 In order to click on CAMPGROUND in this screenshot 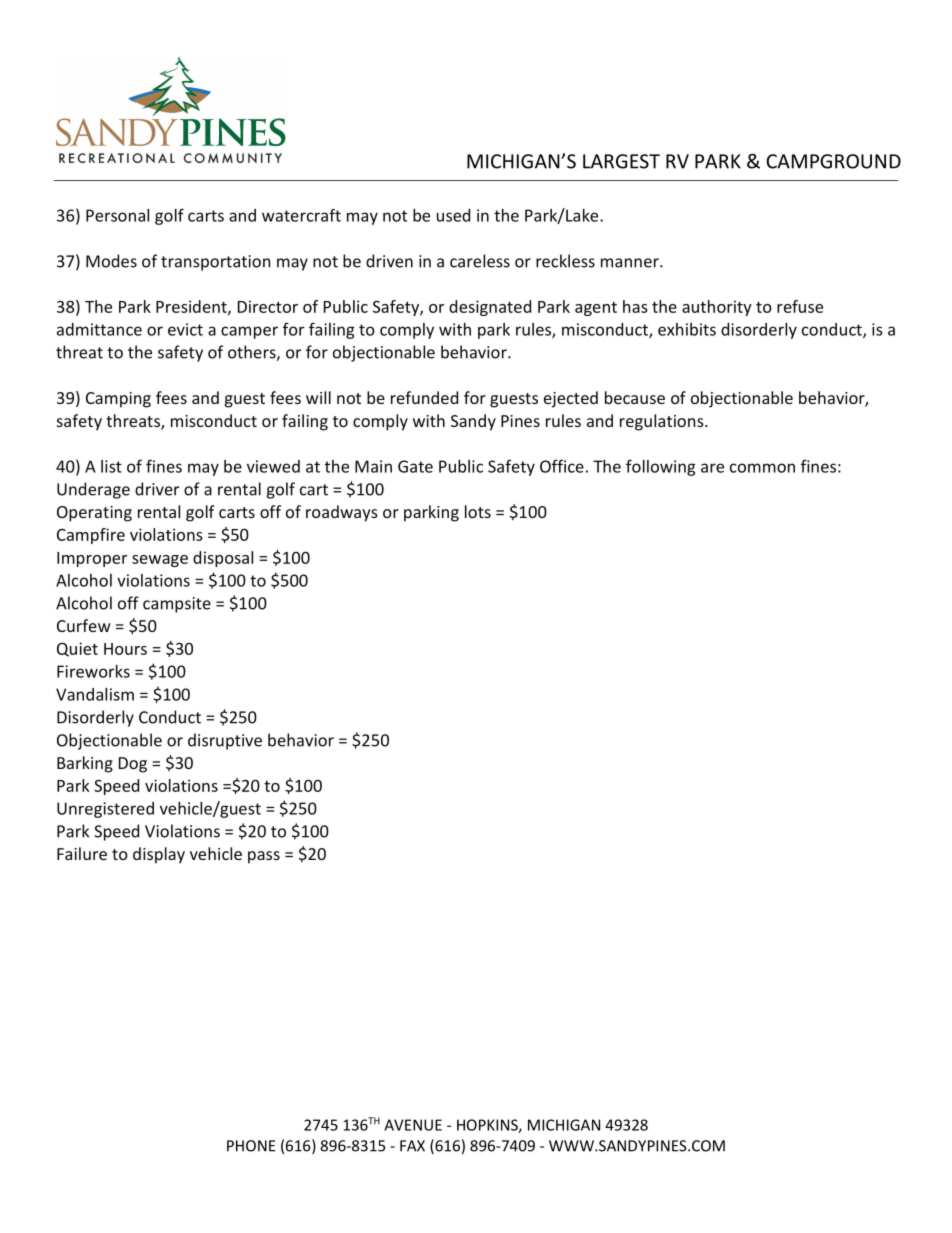, I will do `click(833, 161)`.
